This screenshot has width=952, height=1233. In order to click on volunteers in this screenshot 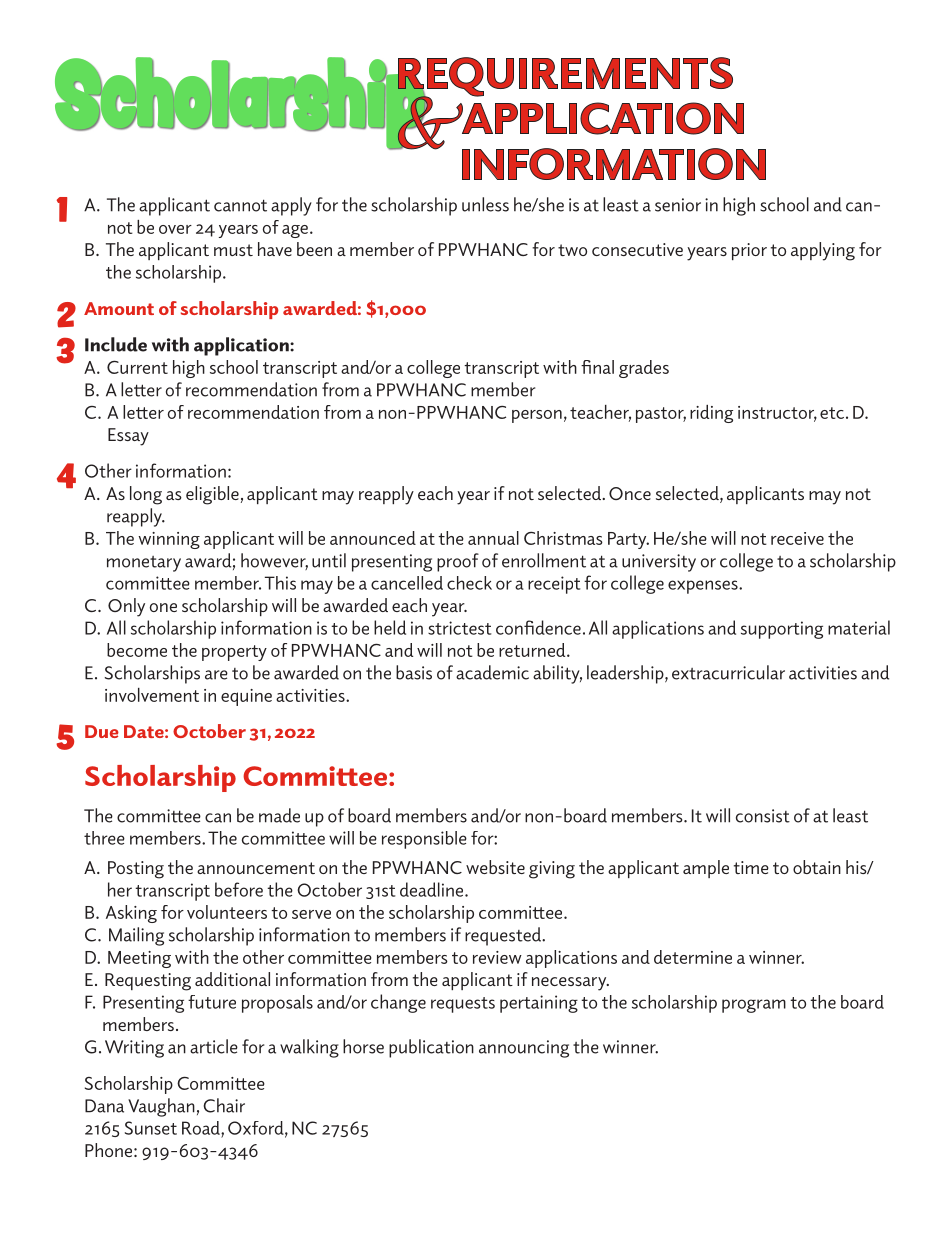, I will do `click(227, 912)`.
